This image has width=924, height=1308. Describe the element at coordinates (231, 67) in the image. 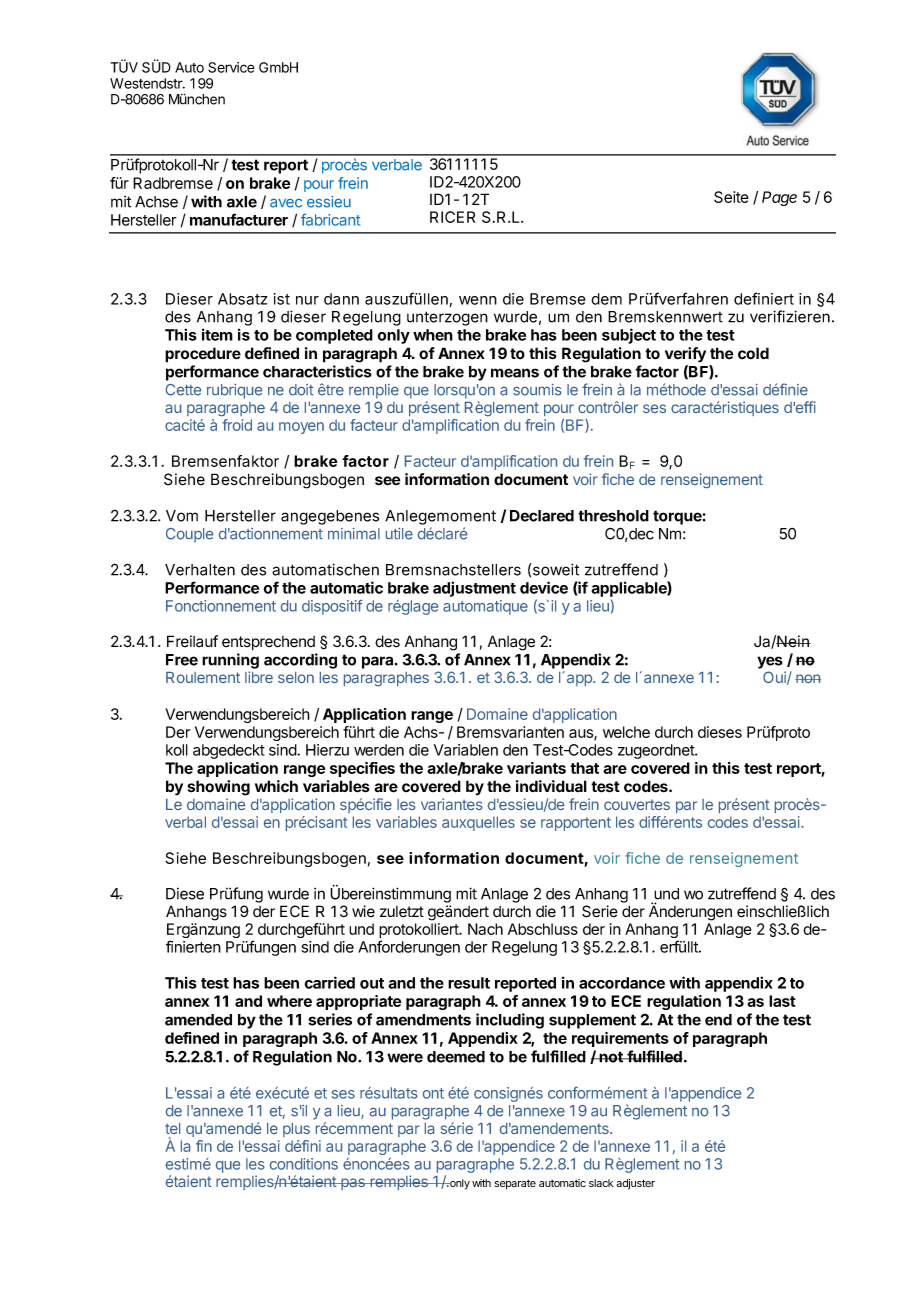

I see `Service` at that location.
